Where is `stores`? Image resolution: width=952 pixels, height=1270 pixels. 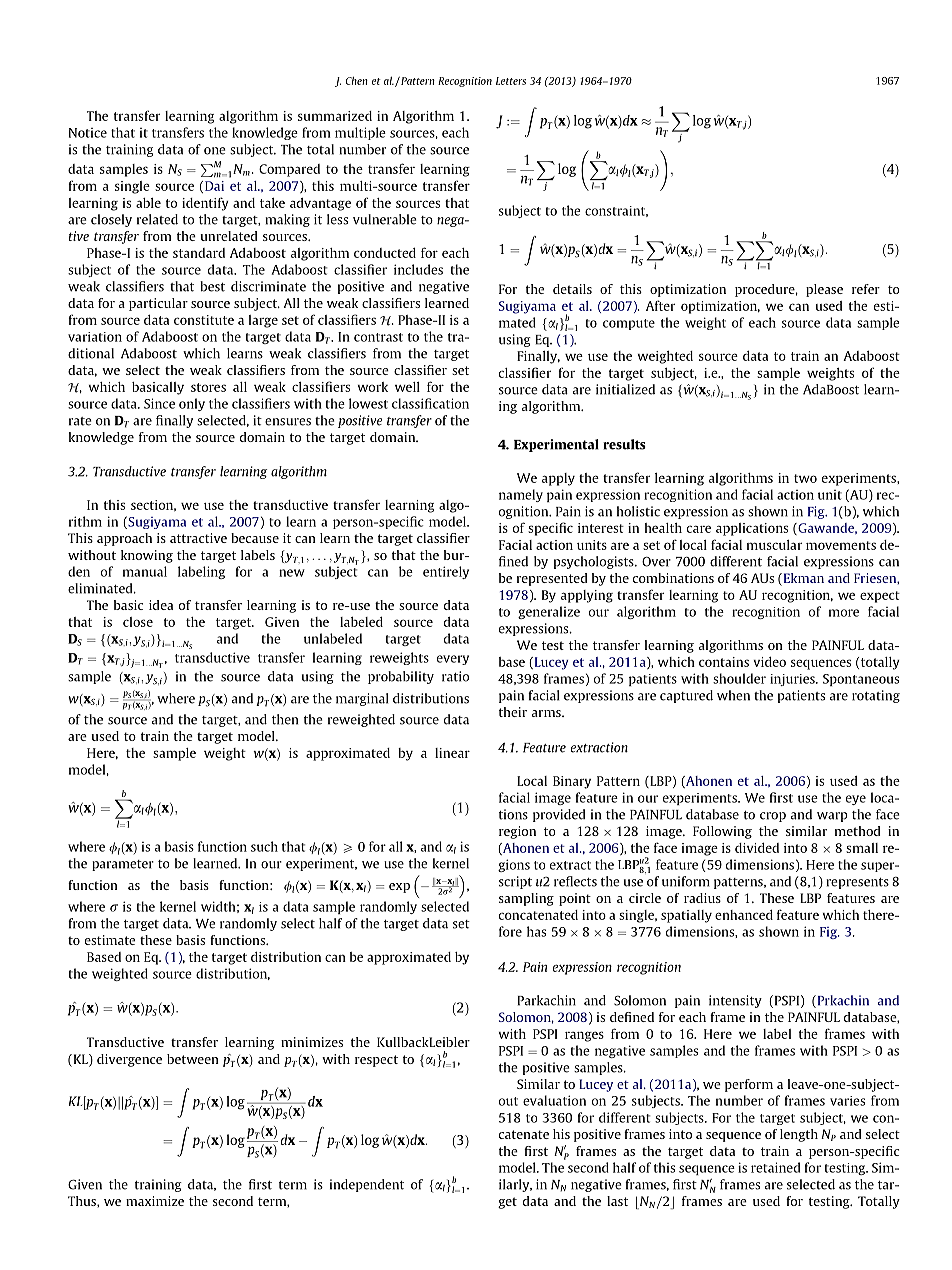
stores is located at coordinates (208, 387).
